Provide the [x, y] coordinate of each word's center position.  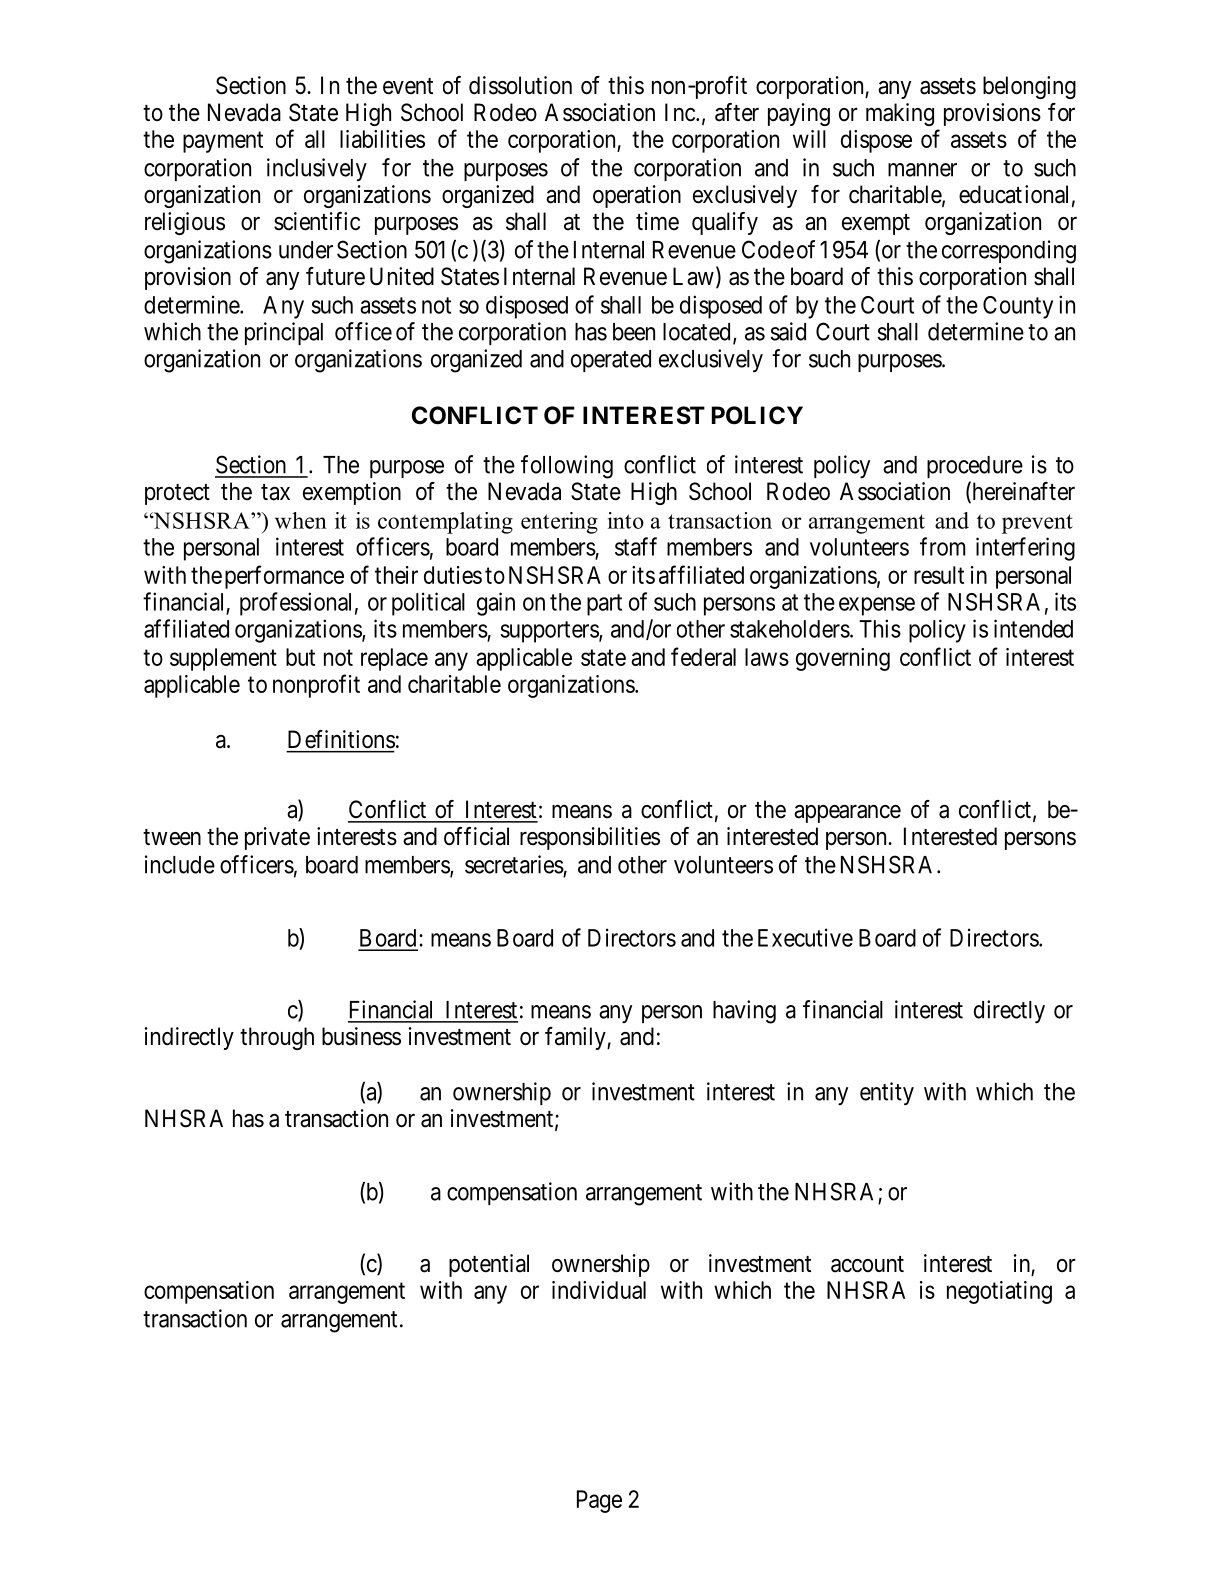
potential [489, 1265]
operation [637, 196]
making [900, 114]
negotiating [999, 1292]
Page [599, 1501]
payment [223, 142]
